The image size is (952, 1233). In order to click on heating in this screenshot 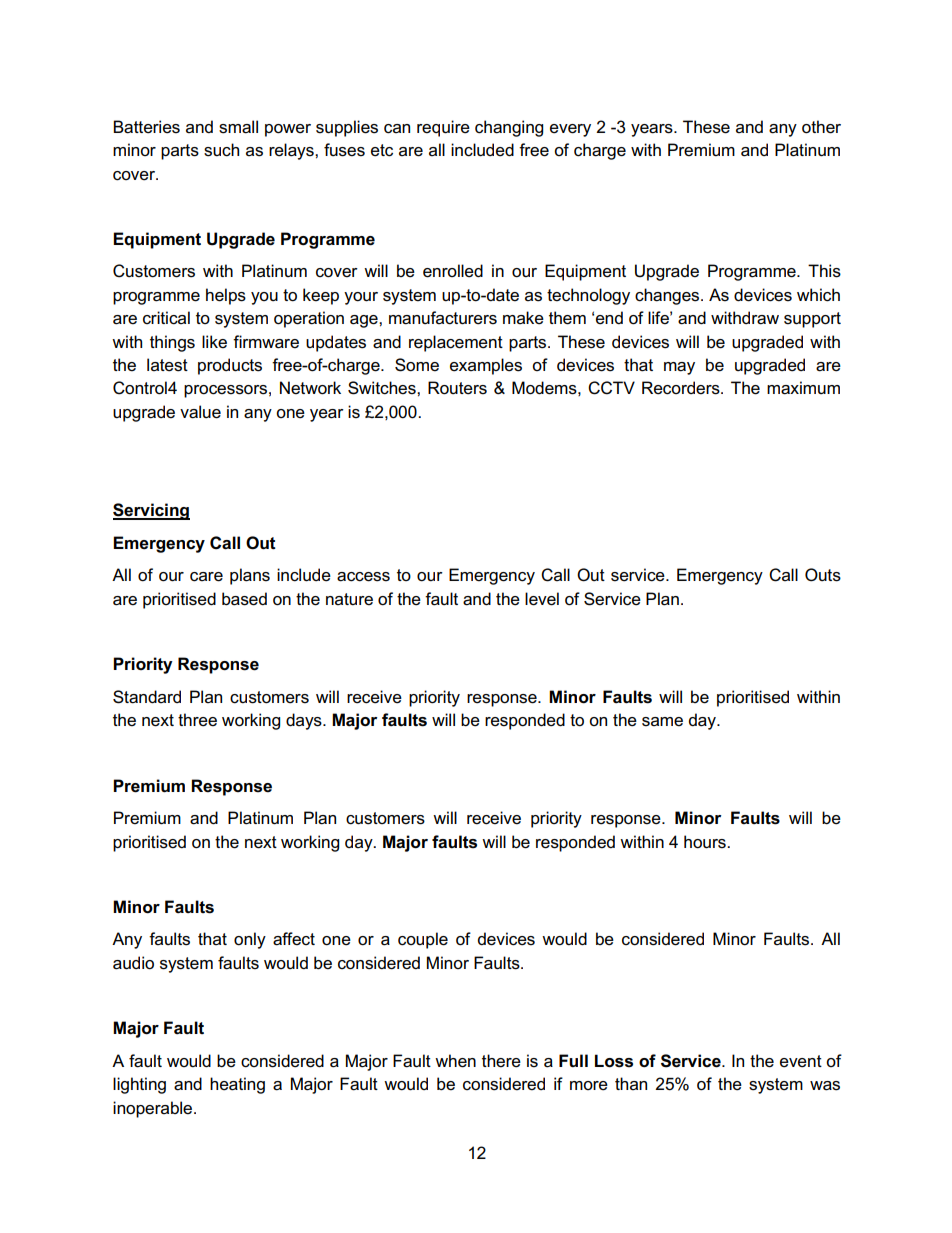, I will do `click(237, 1085)`.
